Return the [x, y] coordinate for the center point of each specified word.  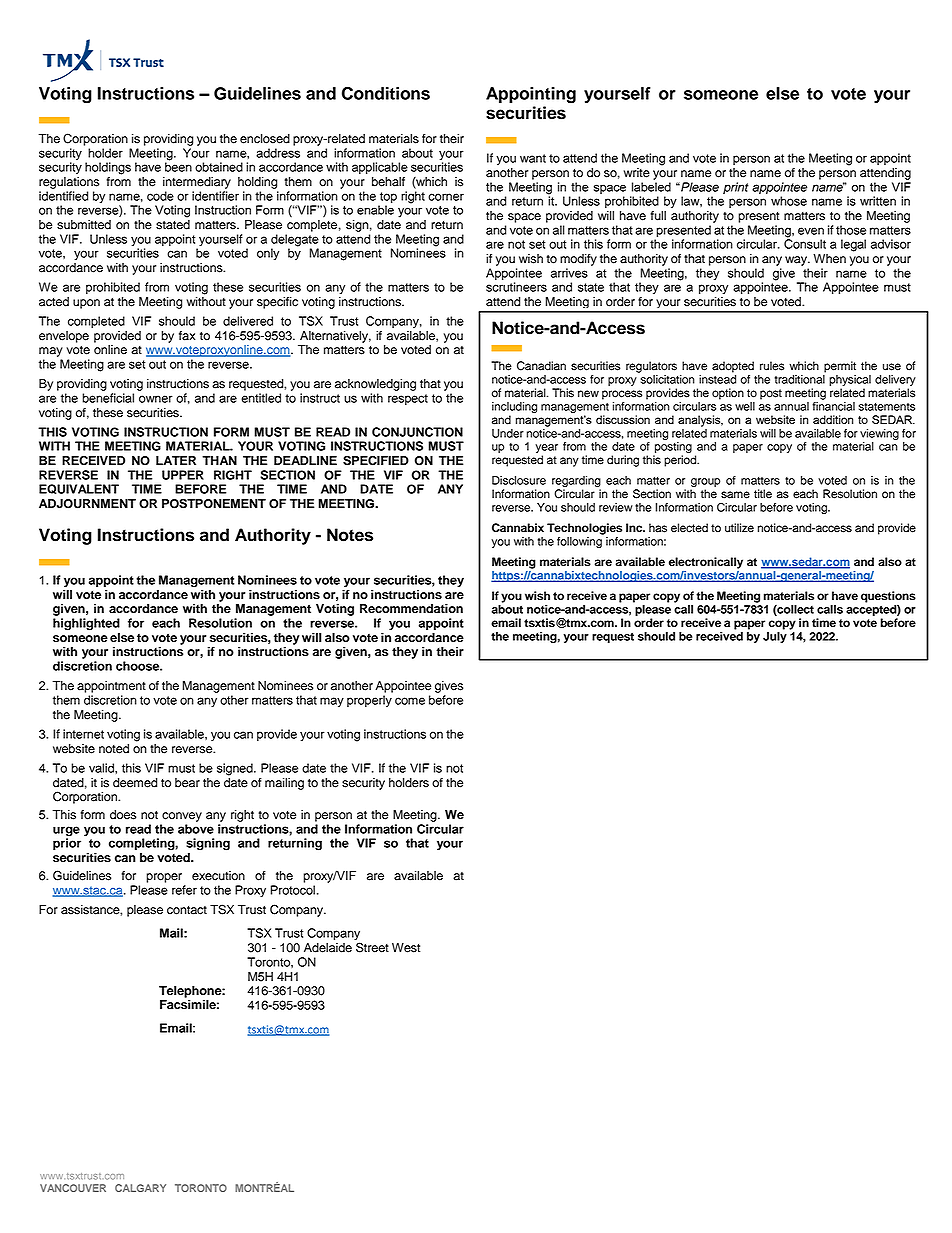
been [178, 166]
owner [156, 399]
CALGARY [140, 1188]
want [533, 158]
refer [184, 890]
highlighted [86, 624]
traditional [800, 379]
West [406, 948]
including [514, 409]
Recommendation [411, 609]
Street [372, 946]
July [775, 636]
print [736, 188]
